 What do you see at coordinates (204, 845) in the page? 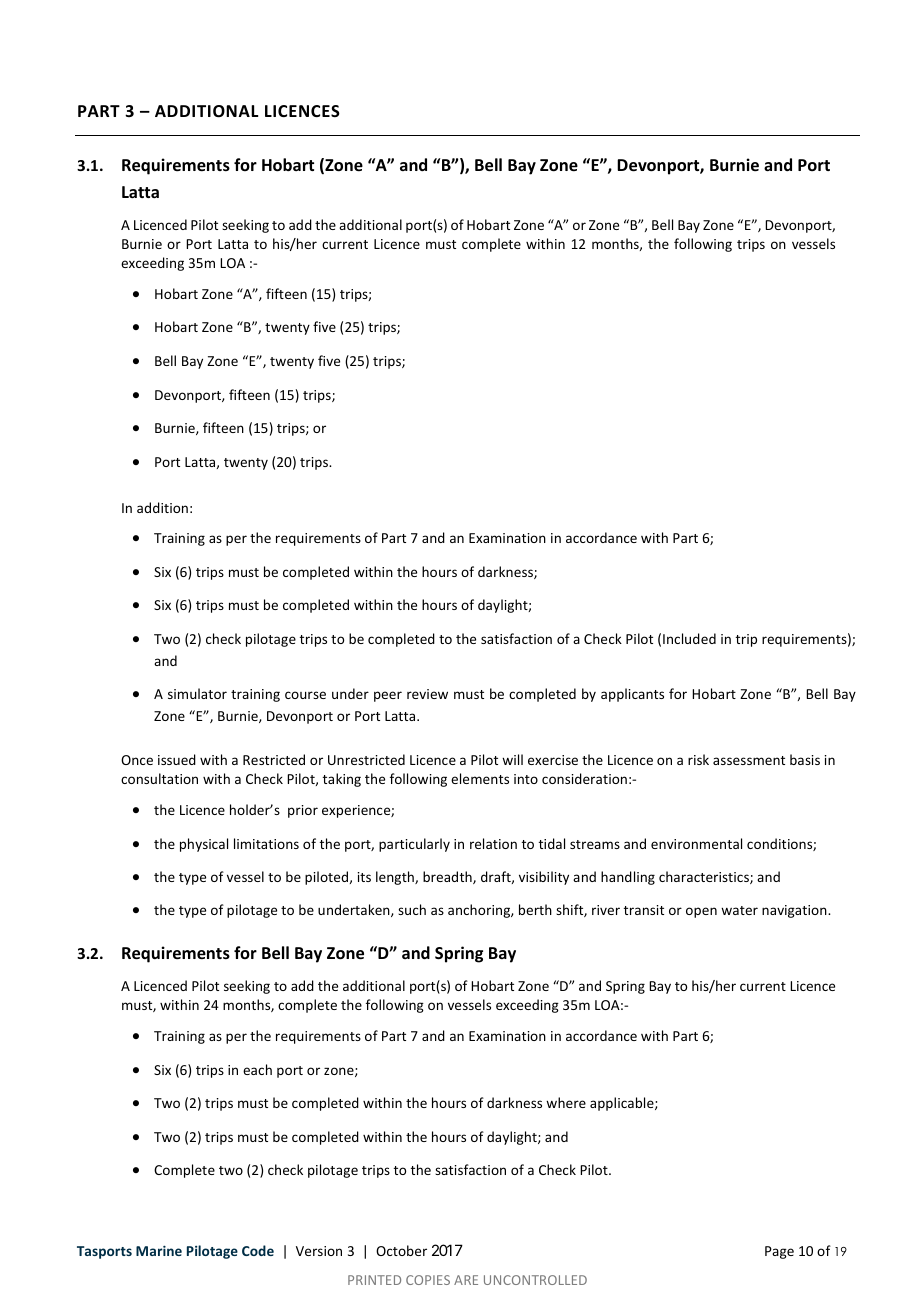
I see `physical` at bounding box center [204, 845].
